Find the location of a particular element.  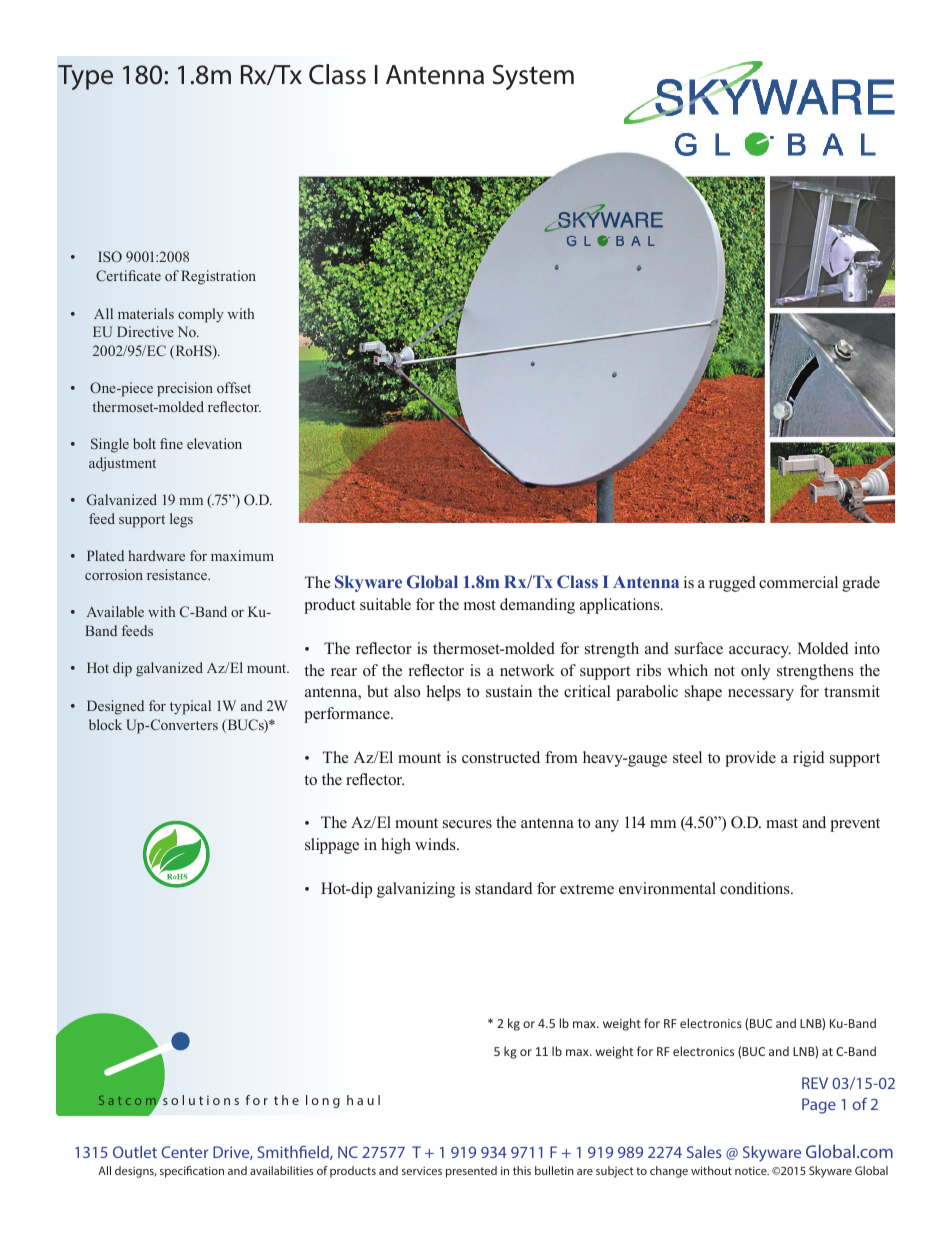

System is located at coordinates (533, 77).
